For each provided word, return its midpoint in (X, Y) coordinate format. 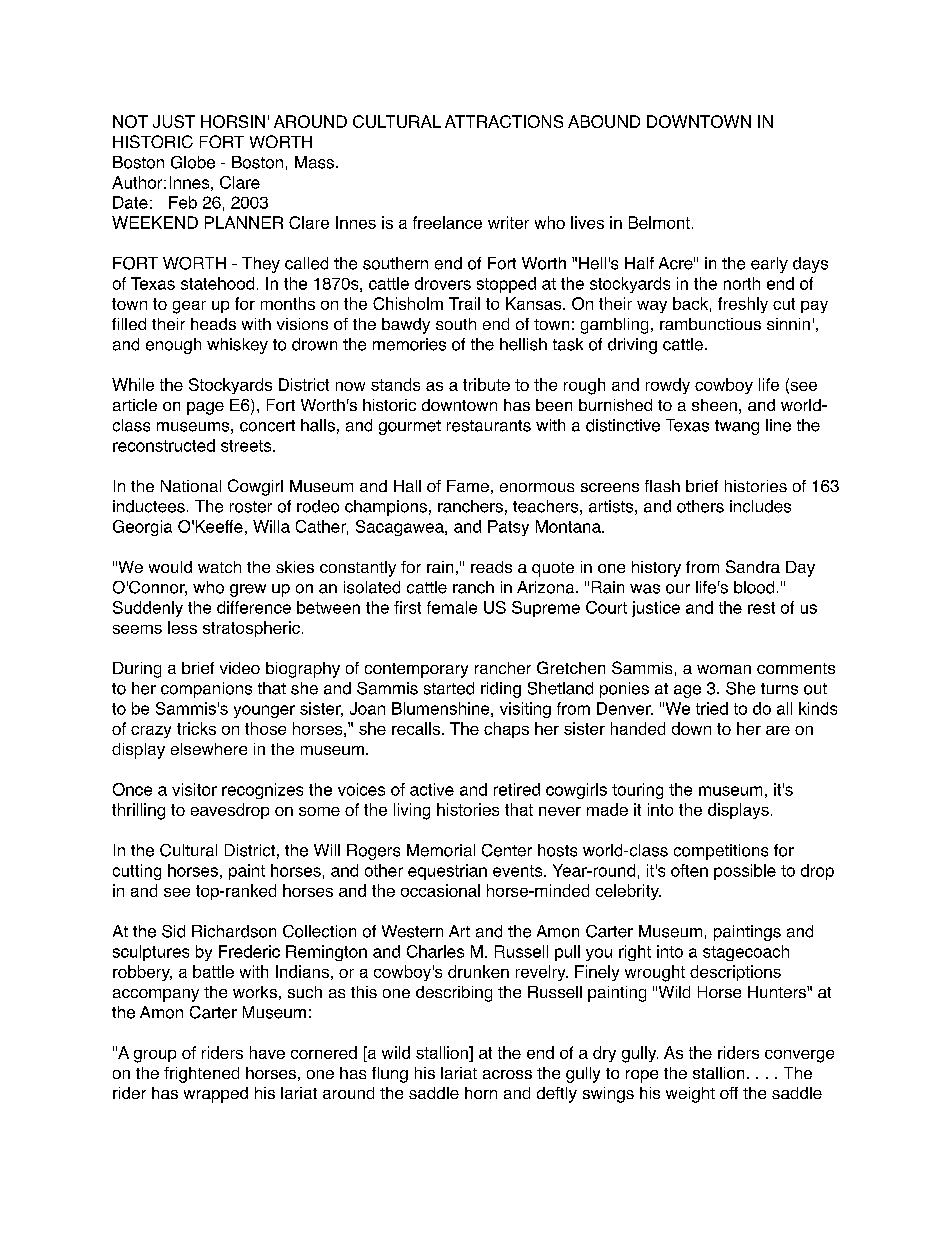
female (452, 607)
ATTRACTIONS (504, 121)
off (729, 1093)
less (182, 627)
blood (754, 587)
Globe (193, 162)
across (507, 1074)
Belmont (659, 222)
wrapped (216, 1095)
